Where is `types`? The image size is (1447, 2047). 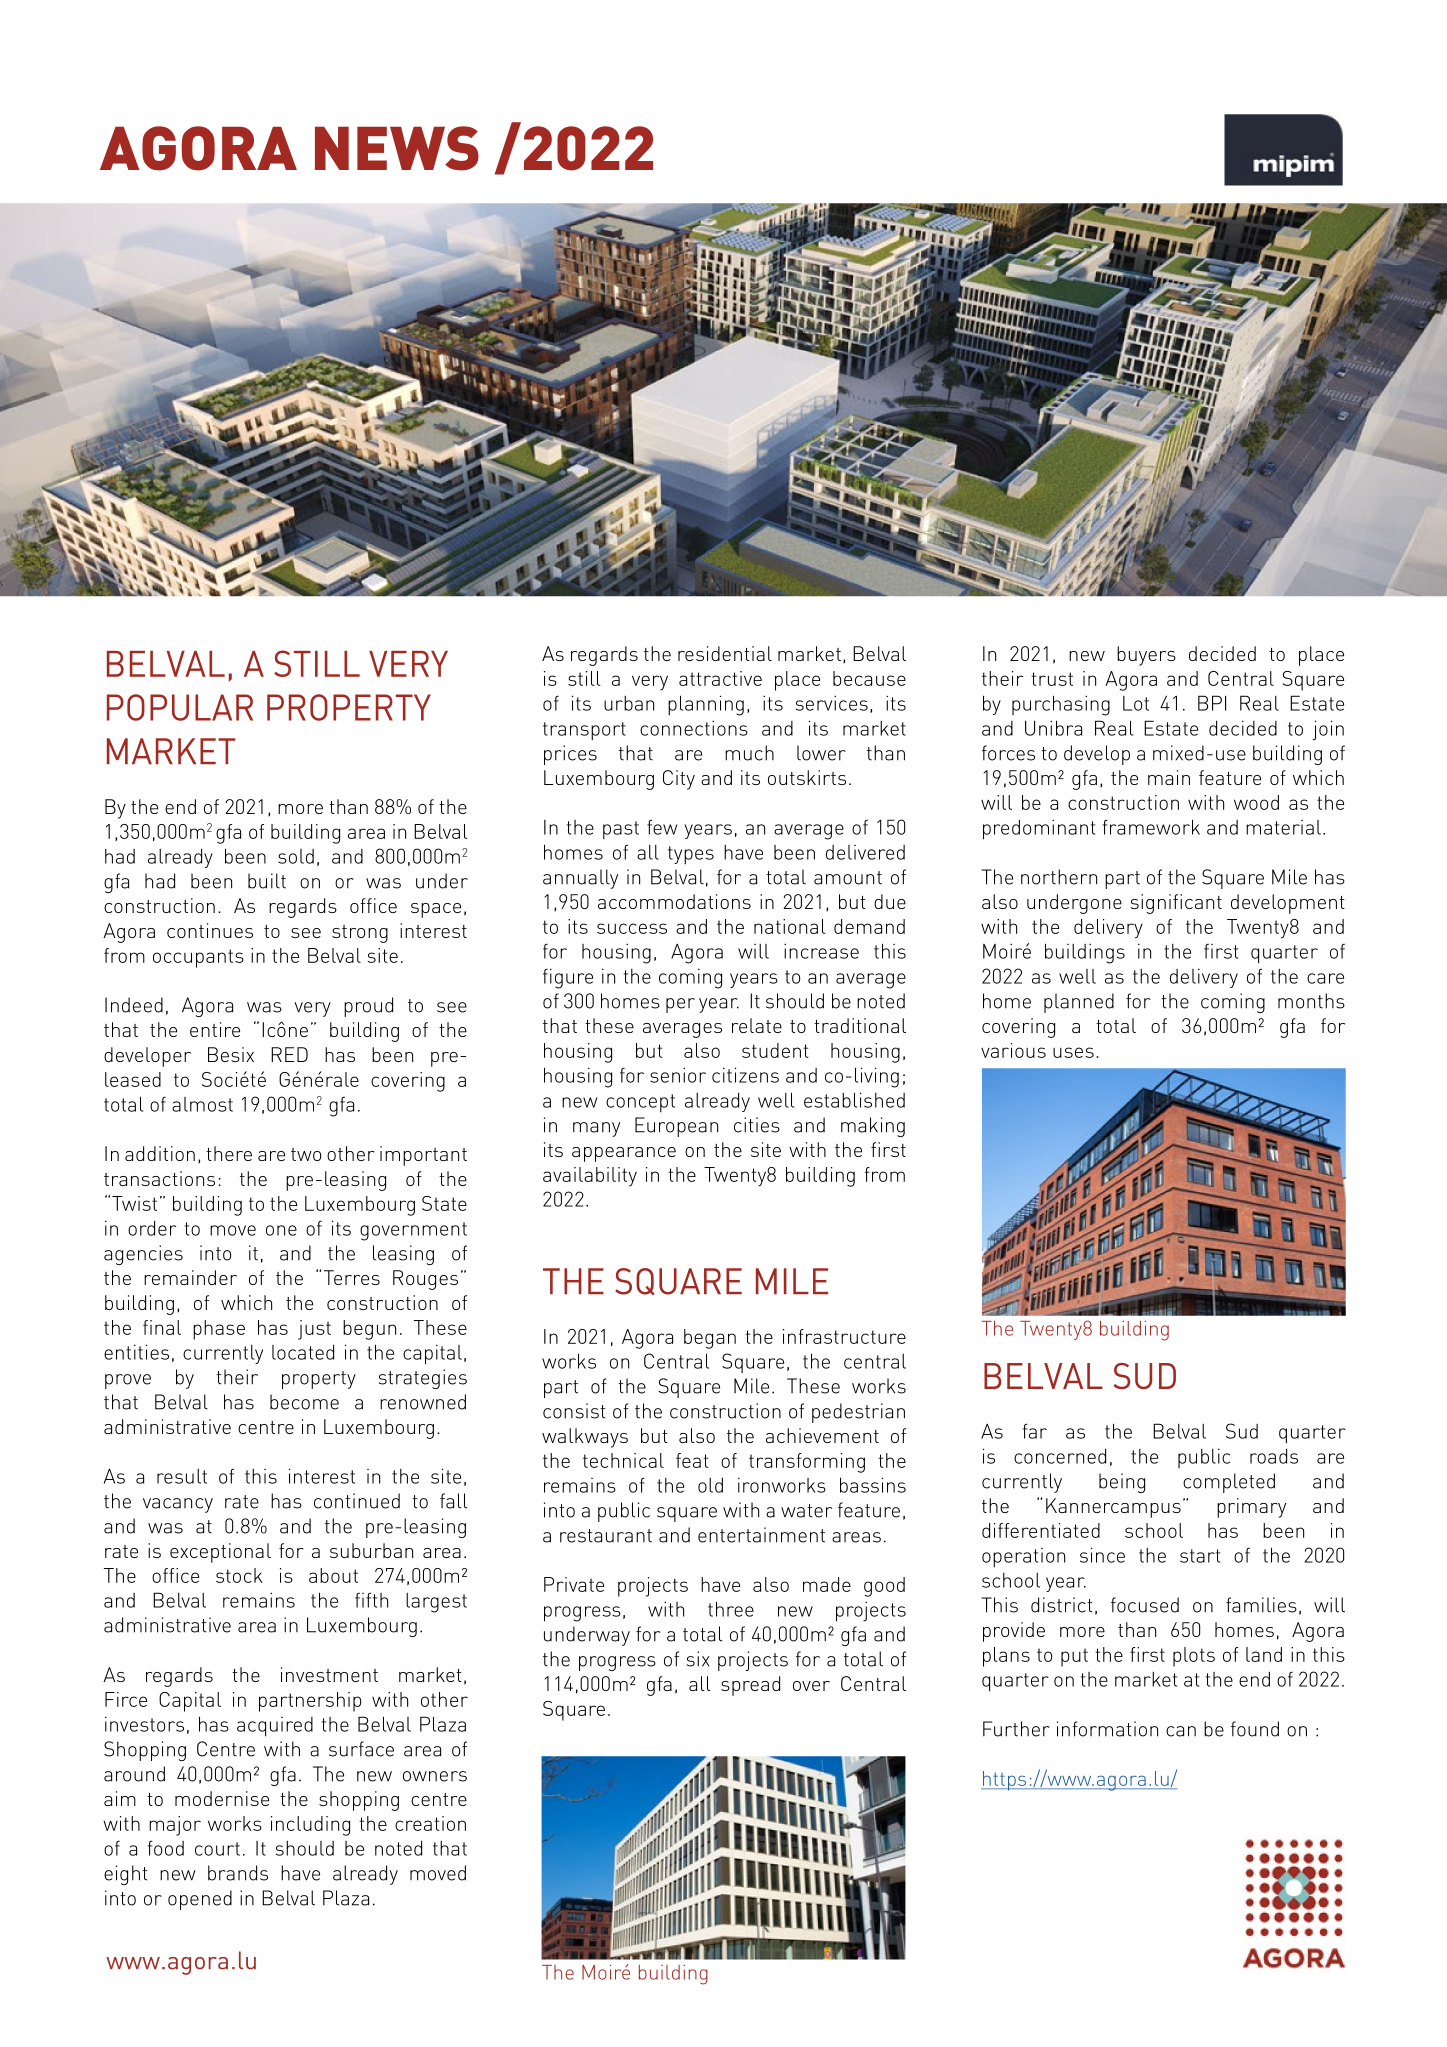 types is located at coordinates (691, 855).
